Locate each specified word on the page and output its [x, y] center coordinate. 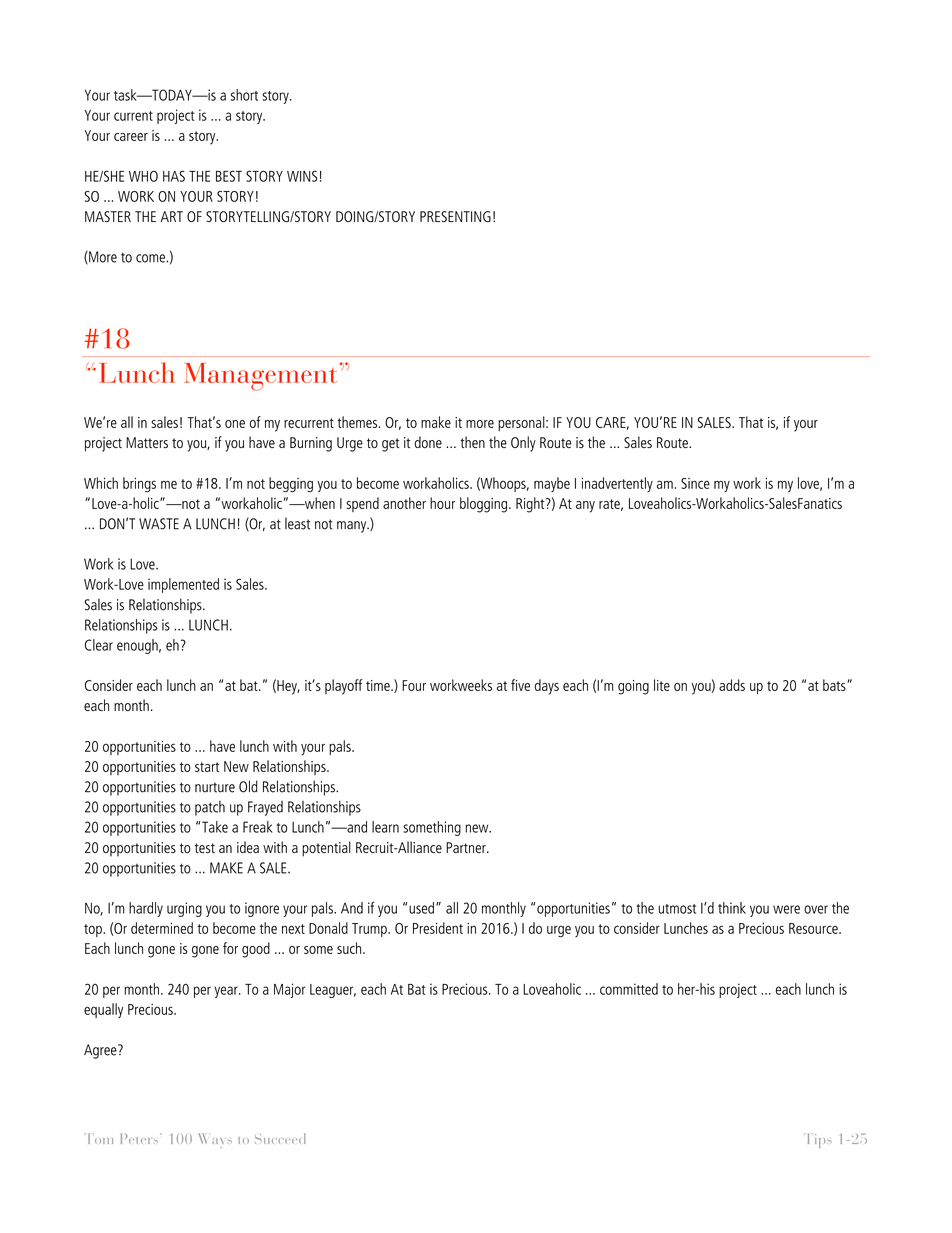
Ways [215, 1140]
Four [414, 685]
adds [732, 685]
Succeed [280, 1138]
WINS [302, 176]
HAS [174, 176]
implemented [183, 585]
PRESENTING [455, 216]
